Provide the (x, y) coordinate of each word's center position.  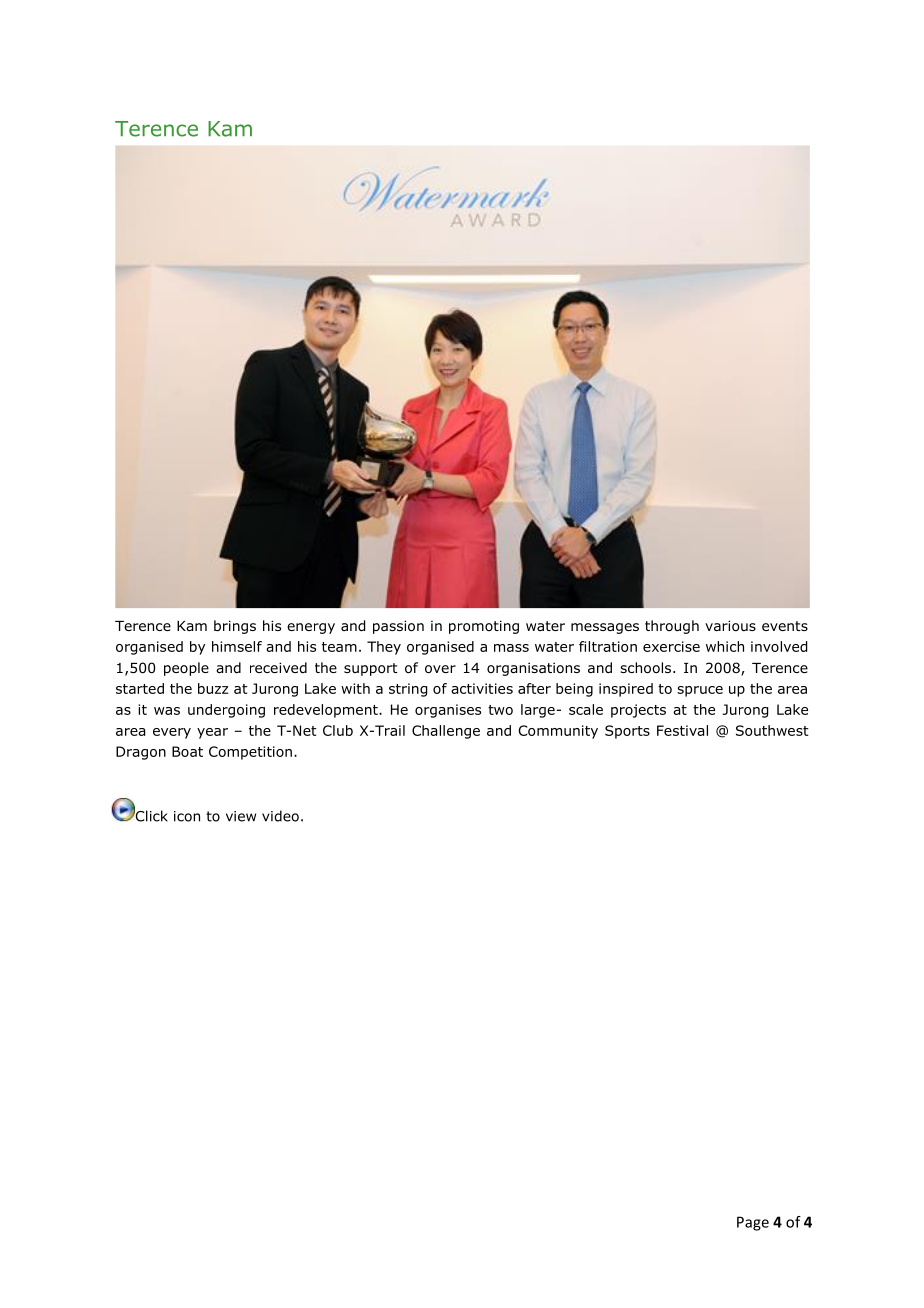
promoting (484, 627)
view (241, 816)
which (725, 646)
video (280, 816)
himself (237, 646)
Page (753, 1223)
